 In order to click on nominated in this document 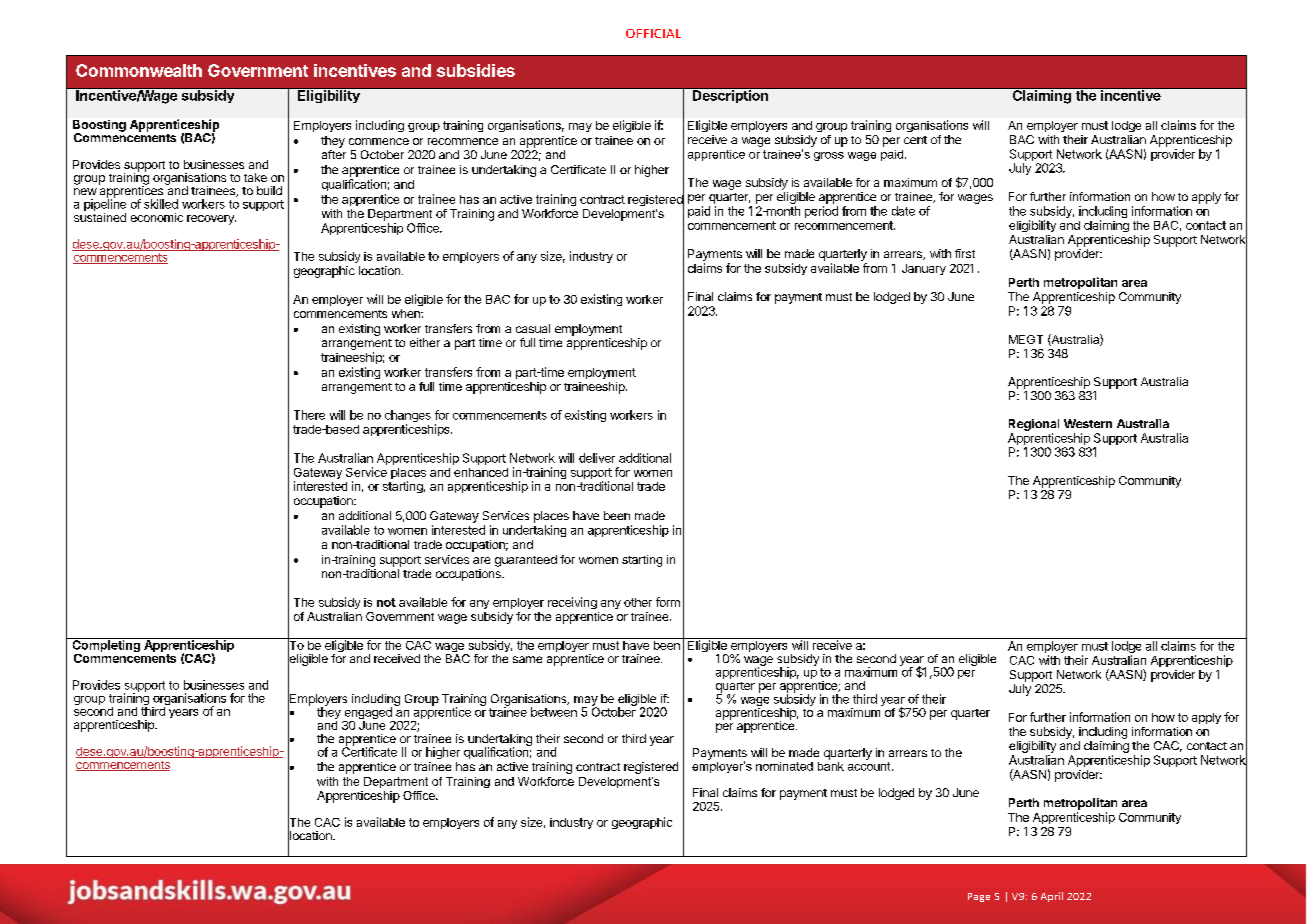, I will do `click(784, 766)`.
